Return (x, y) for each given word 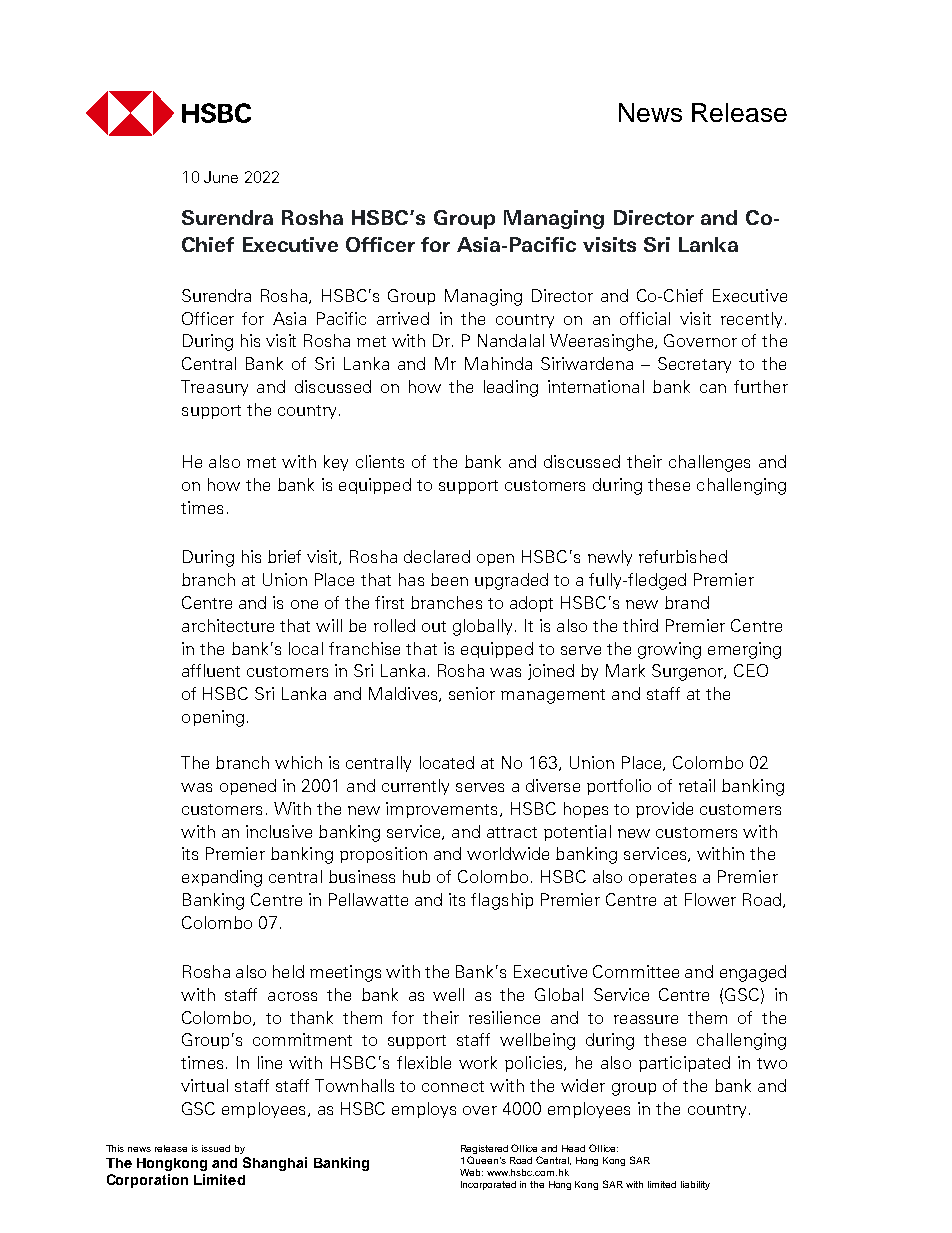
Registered (484, 1151)
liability (695, 1185)
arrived (403, 318)
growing (669, 650)
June (221, 177)
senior (472, 693)
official (645, 318)
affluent (211, 670)
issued (216, 1148)
